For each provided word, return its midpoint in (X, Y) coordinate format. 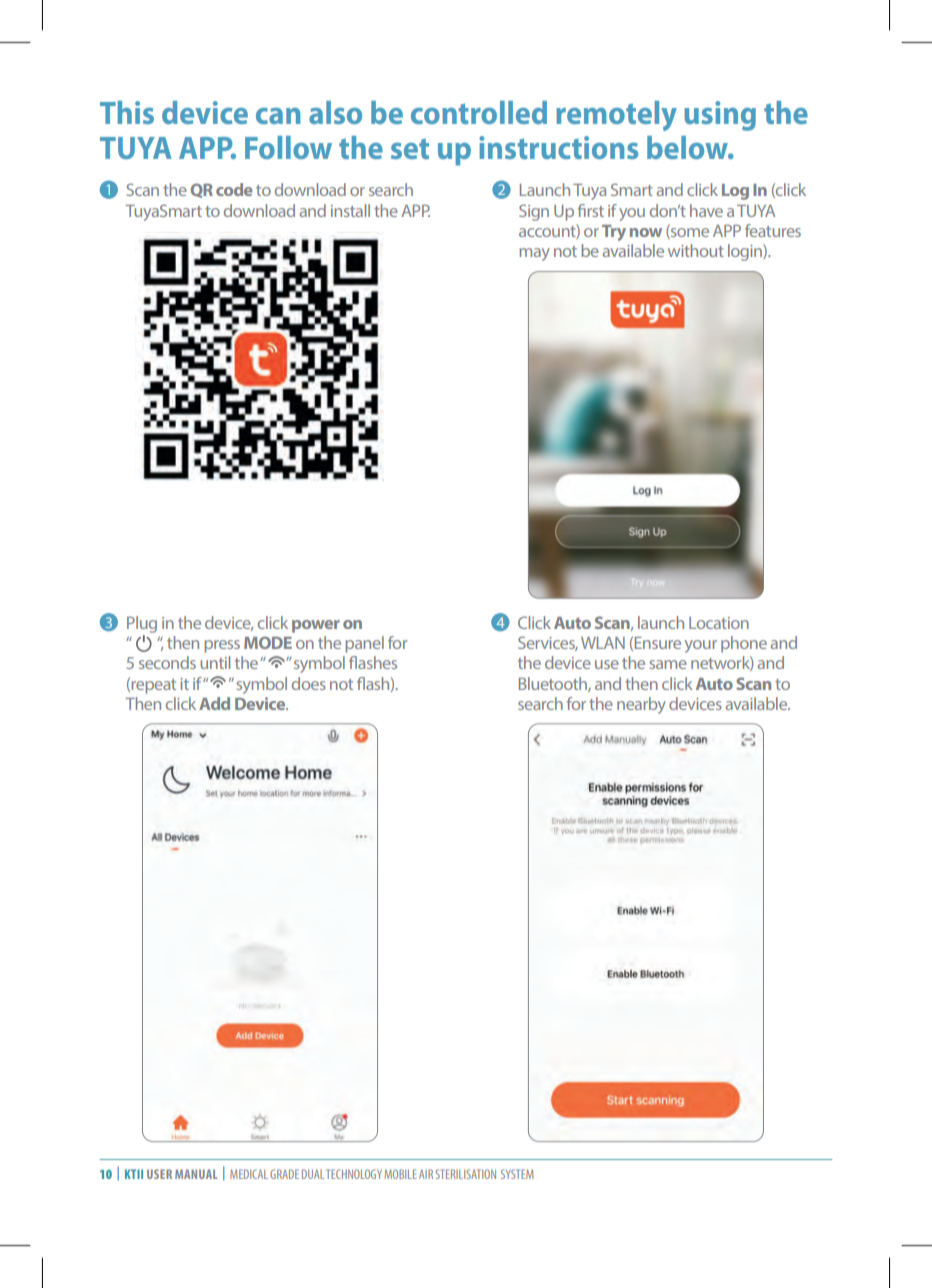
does (309, 683)
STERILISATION (465, 1174)
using (720, 116)
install (350, 210)
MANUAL (196, 1174)
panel (364, 644)
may (534, 254)
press (222, 646)
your (701, 646)
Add (214, 703)
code (234, 189)
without (696, 250)
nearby (641, 705)
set (410, 149)
